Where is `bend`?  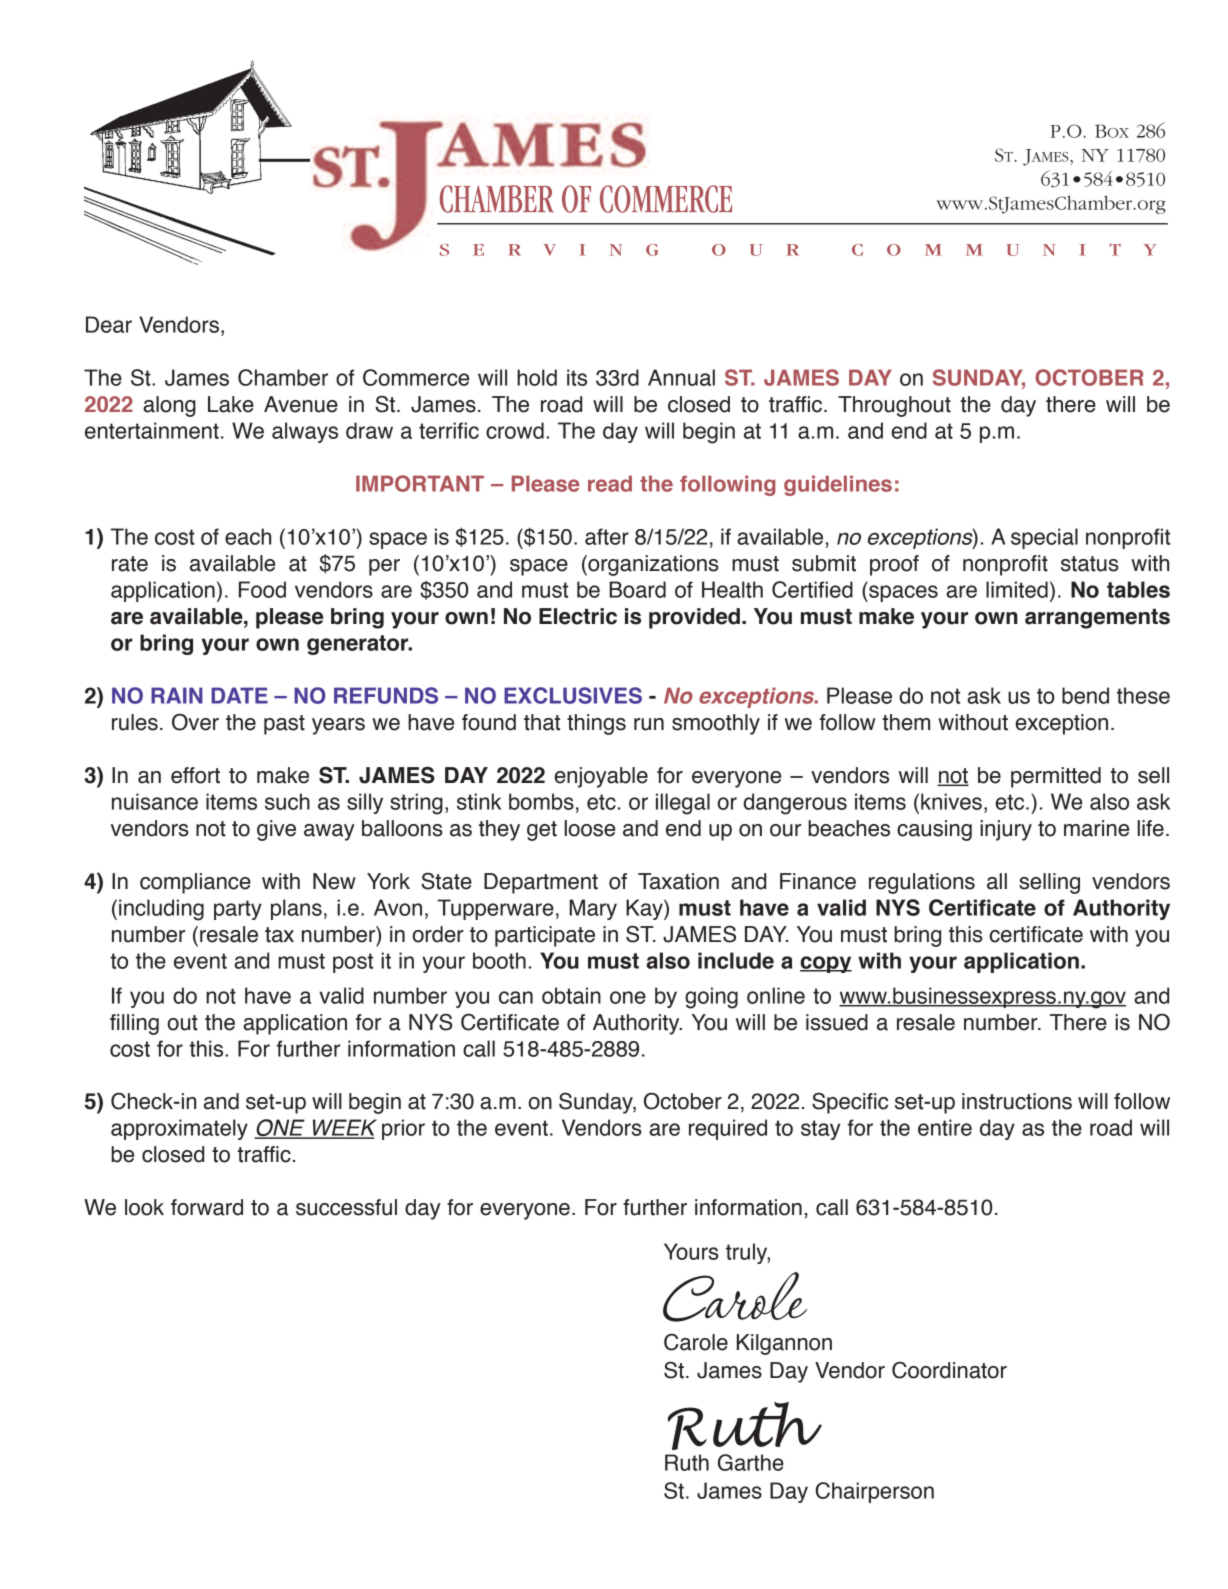
bend is located at coordinates (1085, 695).
